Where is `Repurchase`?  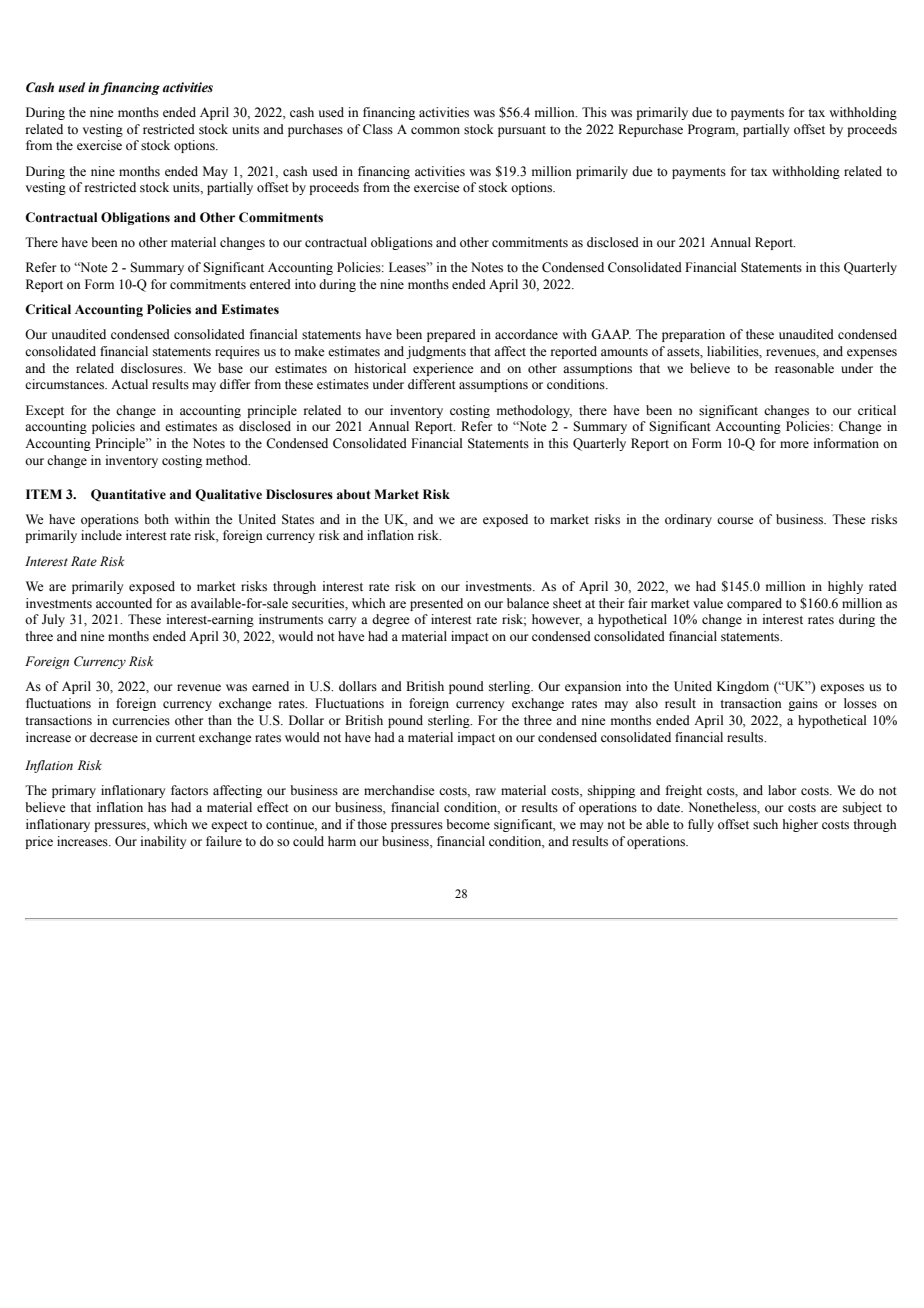 Repurchase is located at coordinates (650, 130).
